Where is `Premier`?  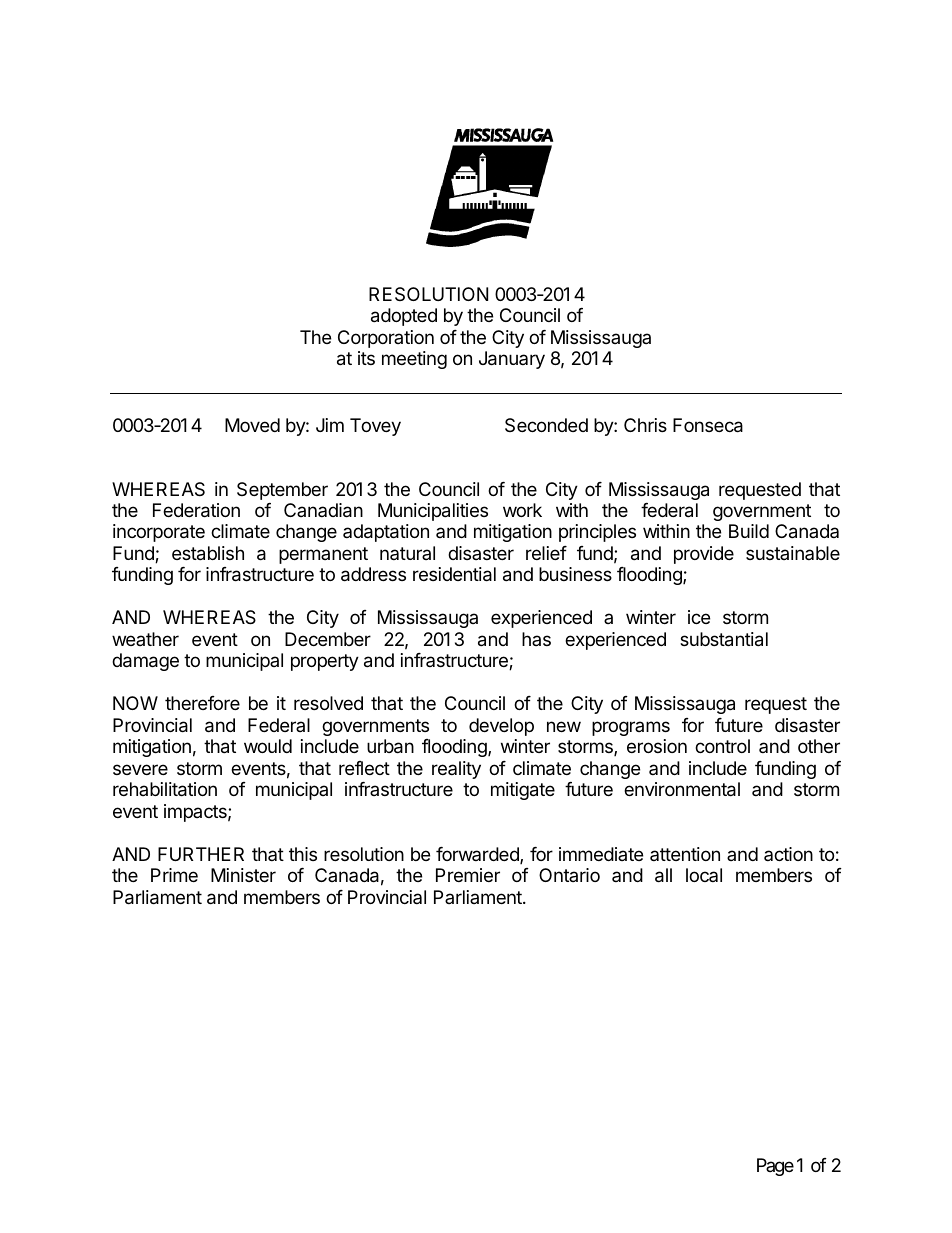
Premier is located at coordinates (468, 875).
